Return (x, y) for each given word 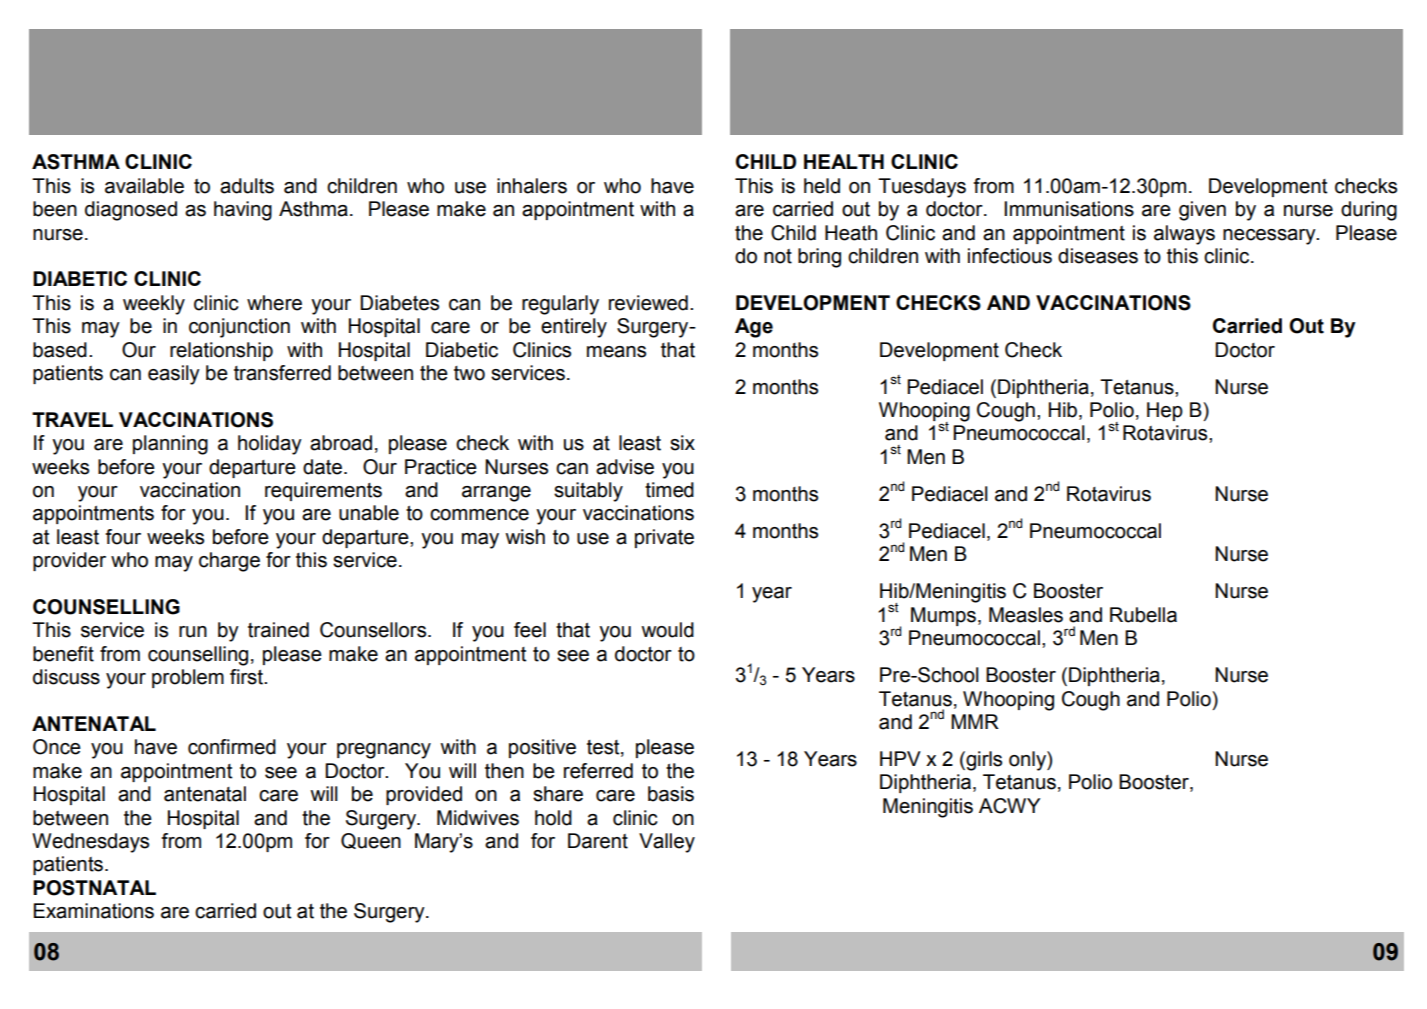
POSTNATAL (94, 888)
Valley (667, 843)
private (664, 538)
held (822, 186)
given (1202, 211)
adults (247, 186)
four (123, 537)
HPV (900, 758)
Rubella (1143, 615)
